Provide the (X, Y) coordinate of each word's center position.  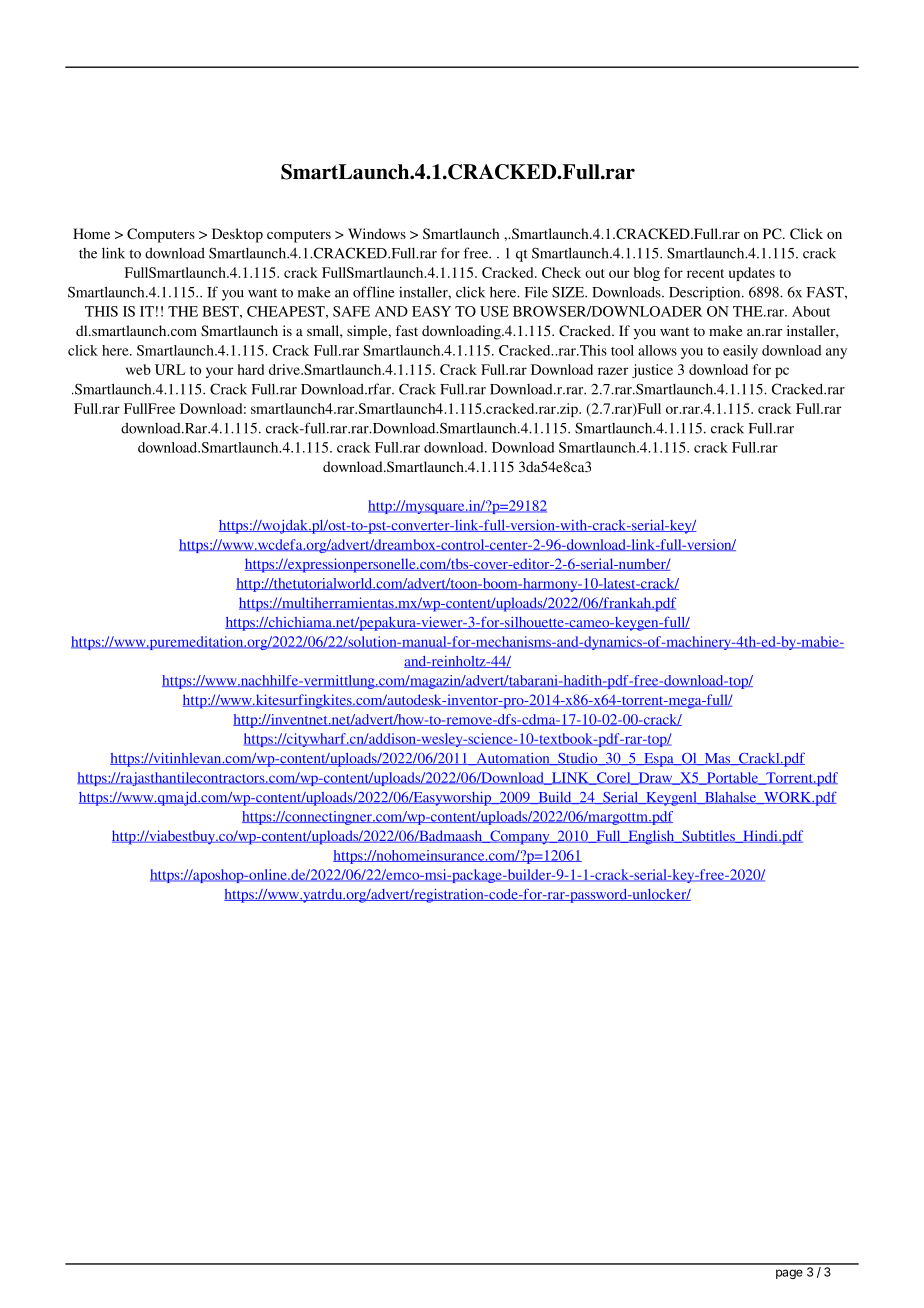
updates (752, 274)
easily (740, 352)
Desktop (237, 235)
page (789, 1274)
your (219, 372)
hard (251, 369)
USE (494, 311)
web (138, 369)
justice (652, 371)
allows (657, 350)
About (811, 311)
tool (622, 350)
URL (170, 369)
